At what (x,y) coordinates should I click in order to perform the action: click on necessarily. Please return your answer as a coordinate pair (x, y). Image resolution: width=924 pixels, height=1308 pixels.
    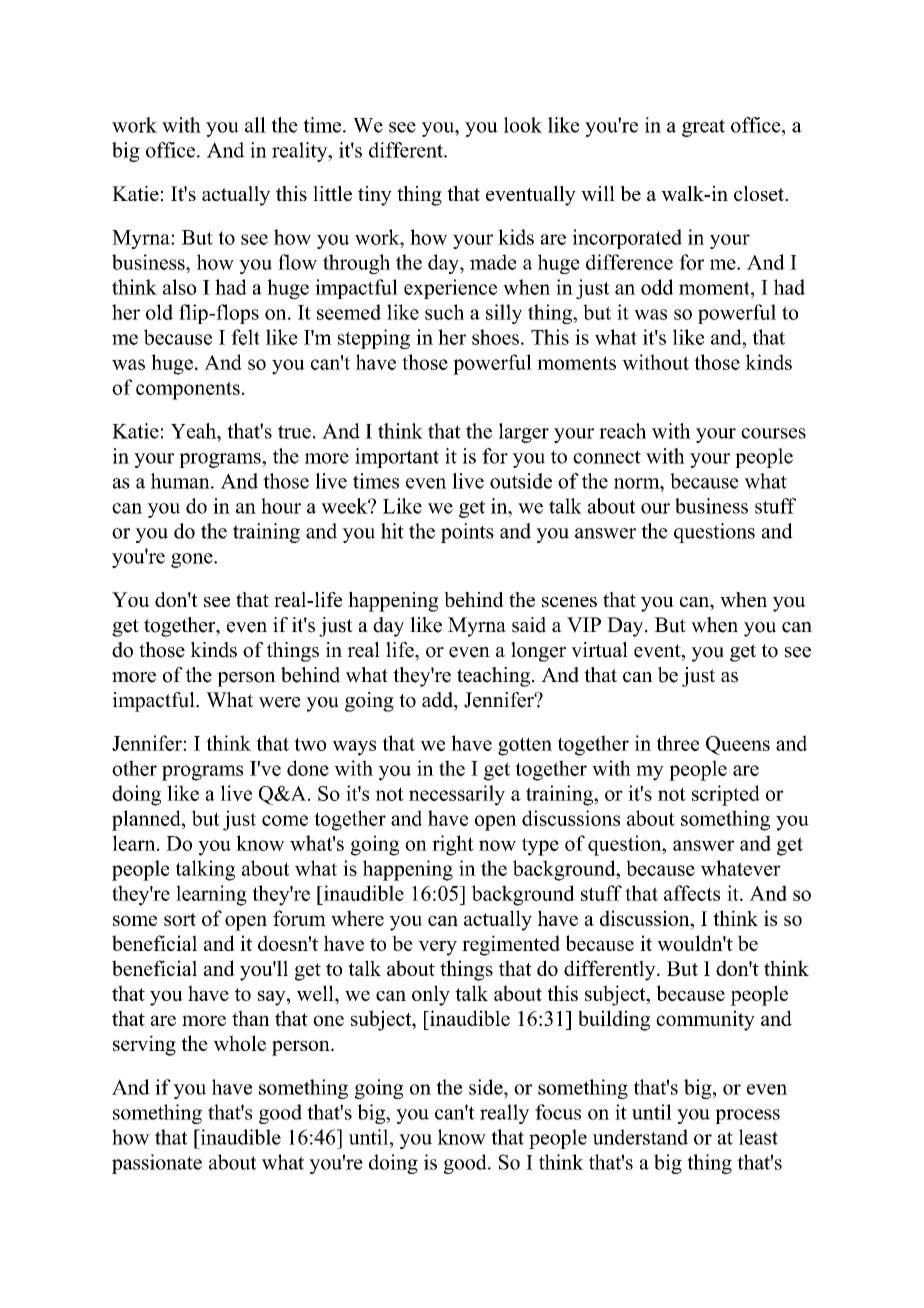
    Looking at the image, I should click on (457, 795).
